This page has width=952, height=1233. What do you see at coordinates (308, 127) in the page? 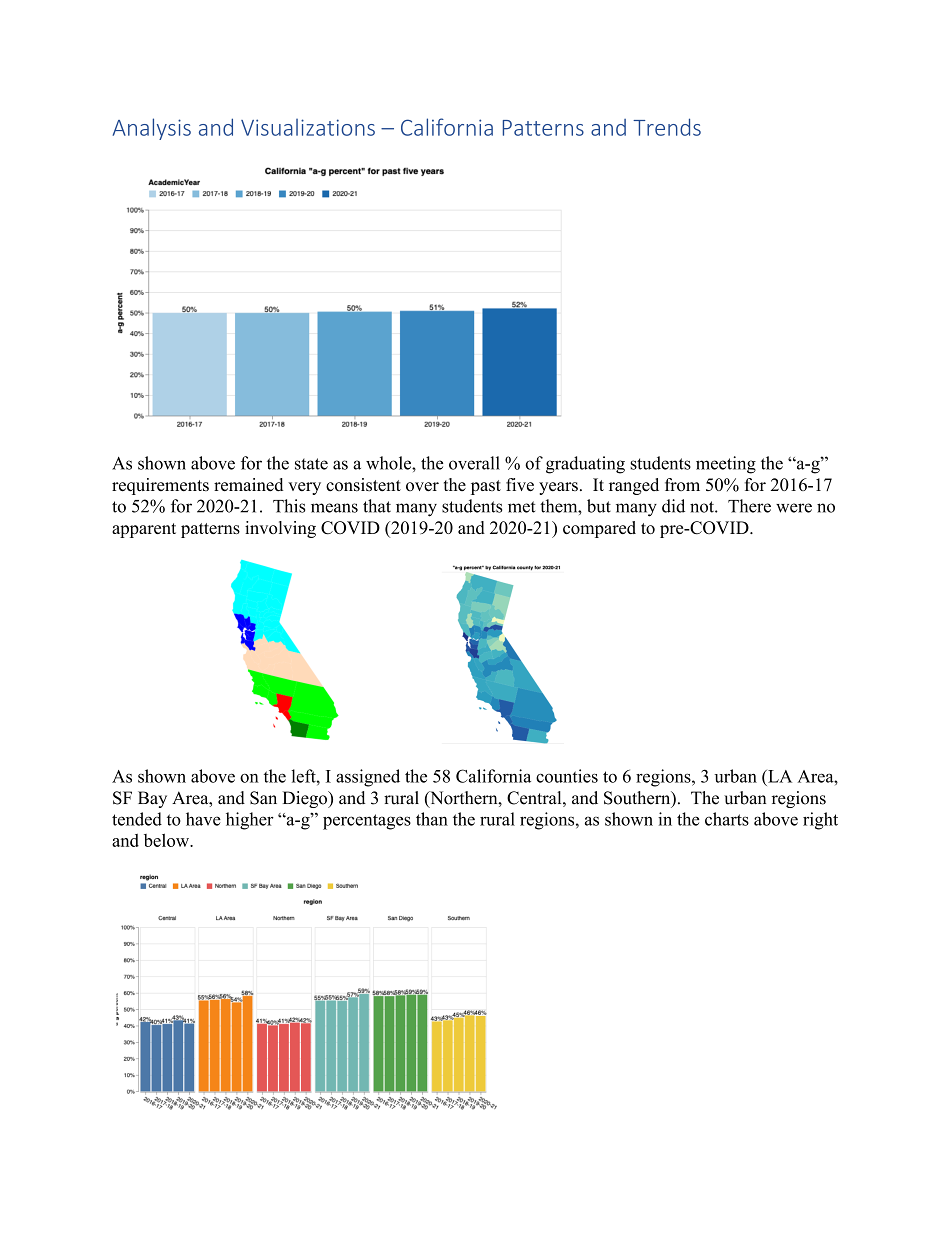
I see `Visualizations` at bounding box center [308, 127].
